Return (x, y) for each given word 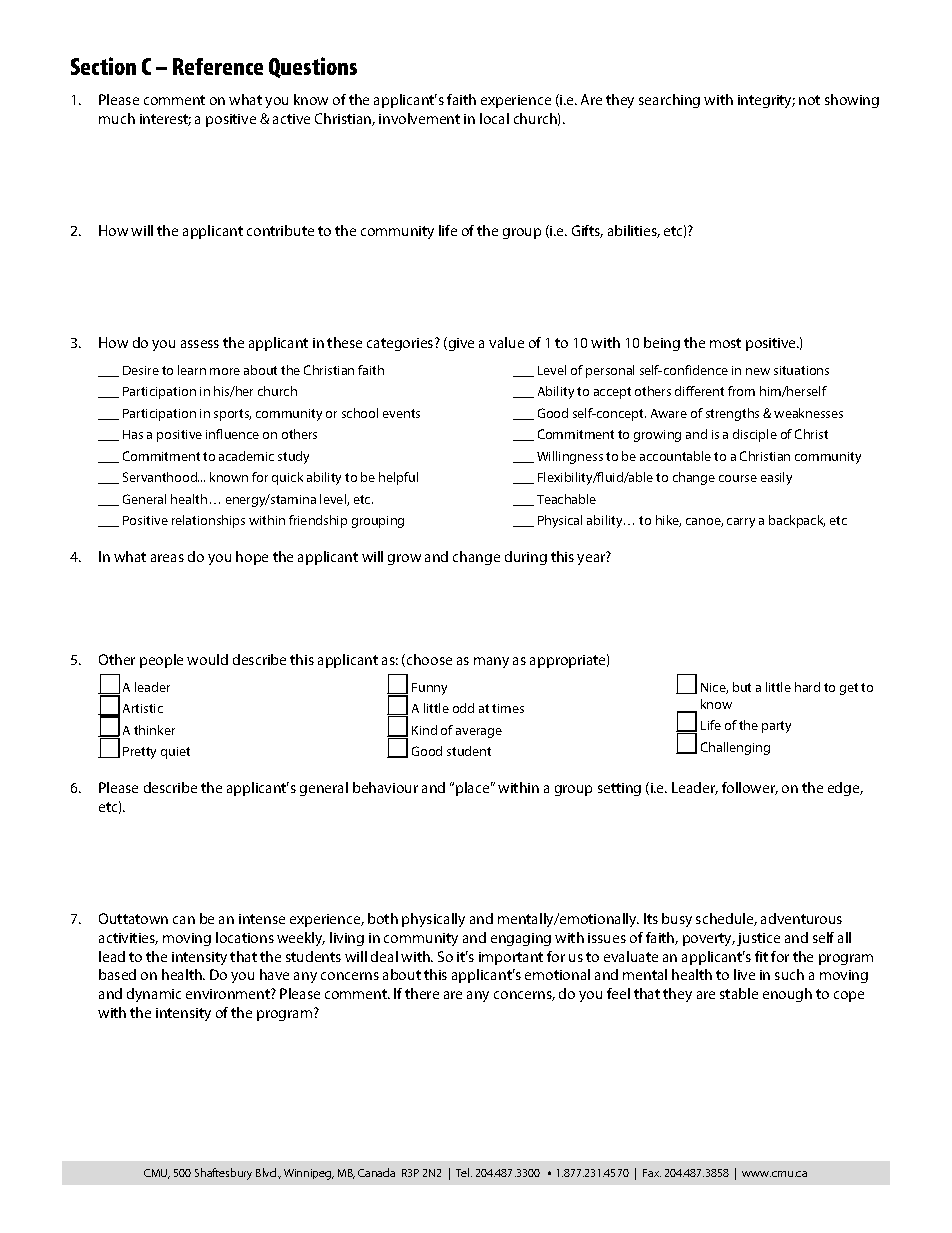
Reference (218, 66)
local (494, 118)
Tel (464, 1172)
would (207, 659)
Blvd (267, 1172)
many (491, 662)
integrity (766, 101)
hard (807, 687)
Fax (652, 1173)
